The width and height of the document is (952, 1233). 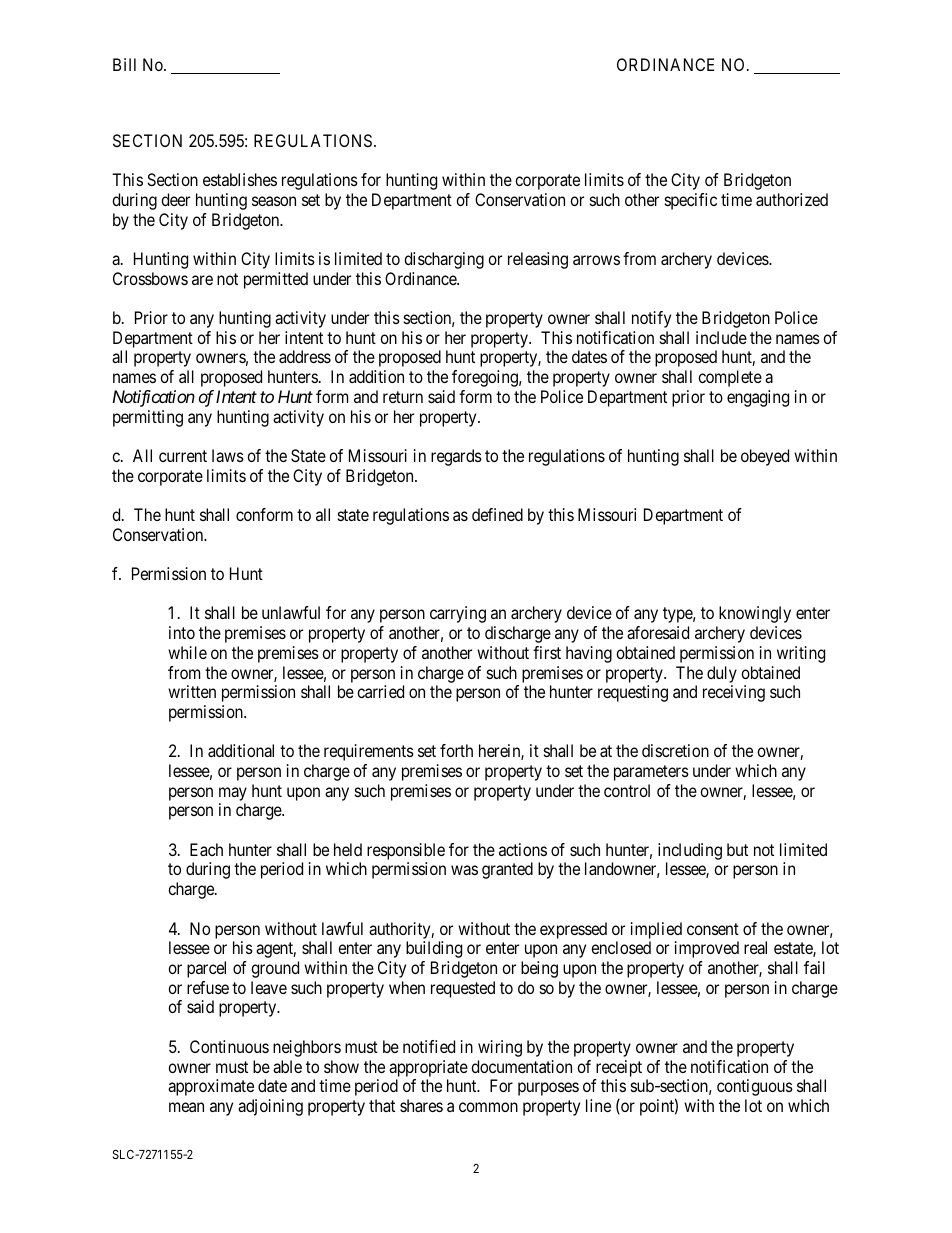 What do you see at coordinates (211, 1087) in the document?
I see `approximate` at bounding box center [211, 1087].
